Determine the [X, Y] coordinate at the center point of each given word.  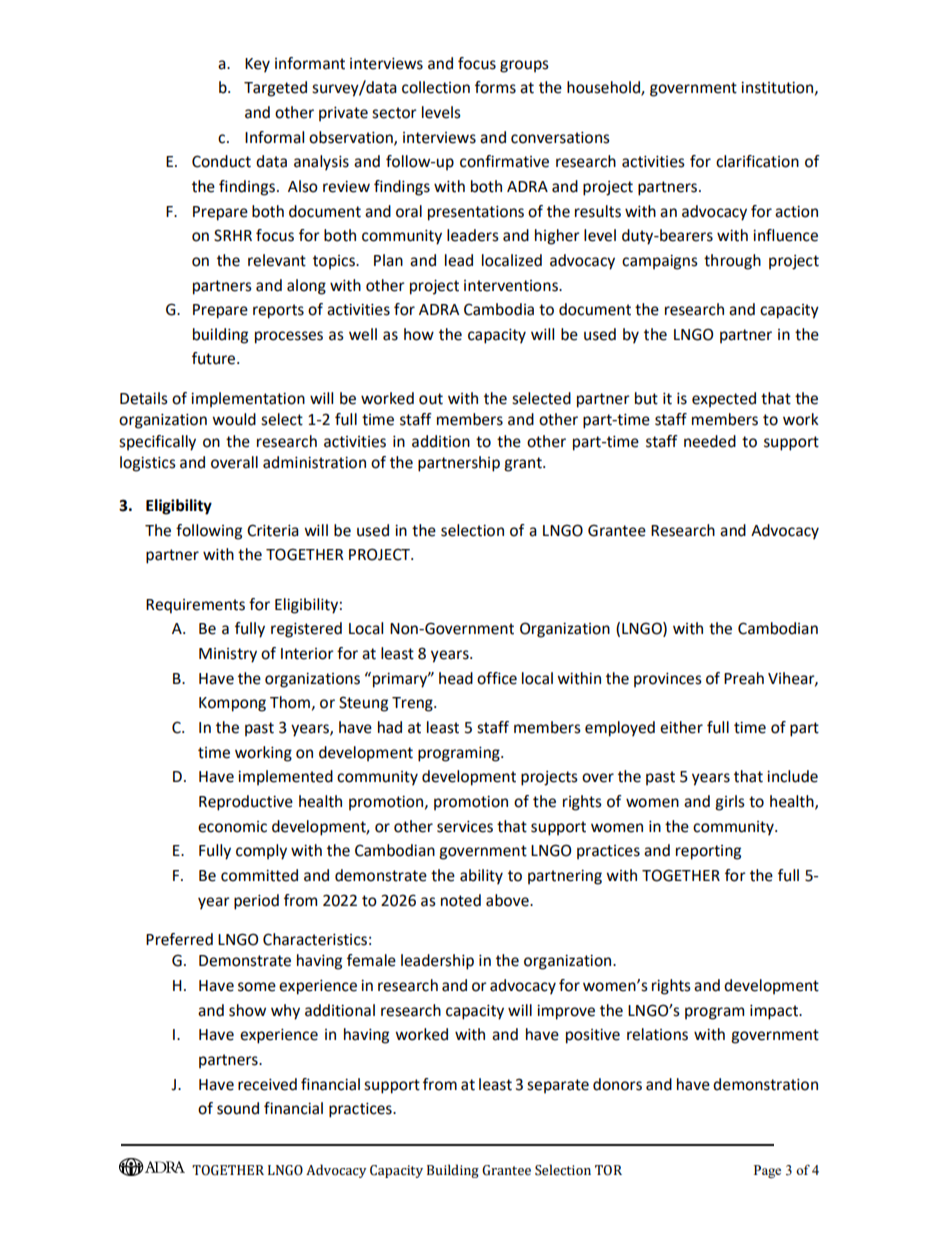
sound [238, 1108]
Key [257, 65]
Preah [744, 678]
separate [558, 1086]
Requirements [195, 606]
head [456, 678]
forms [495, 87]
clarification [757, 161]
